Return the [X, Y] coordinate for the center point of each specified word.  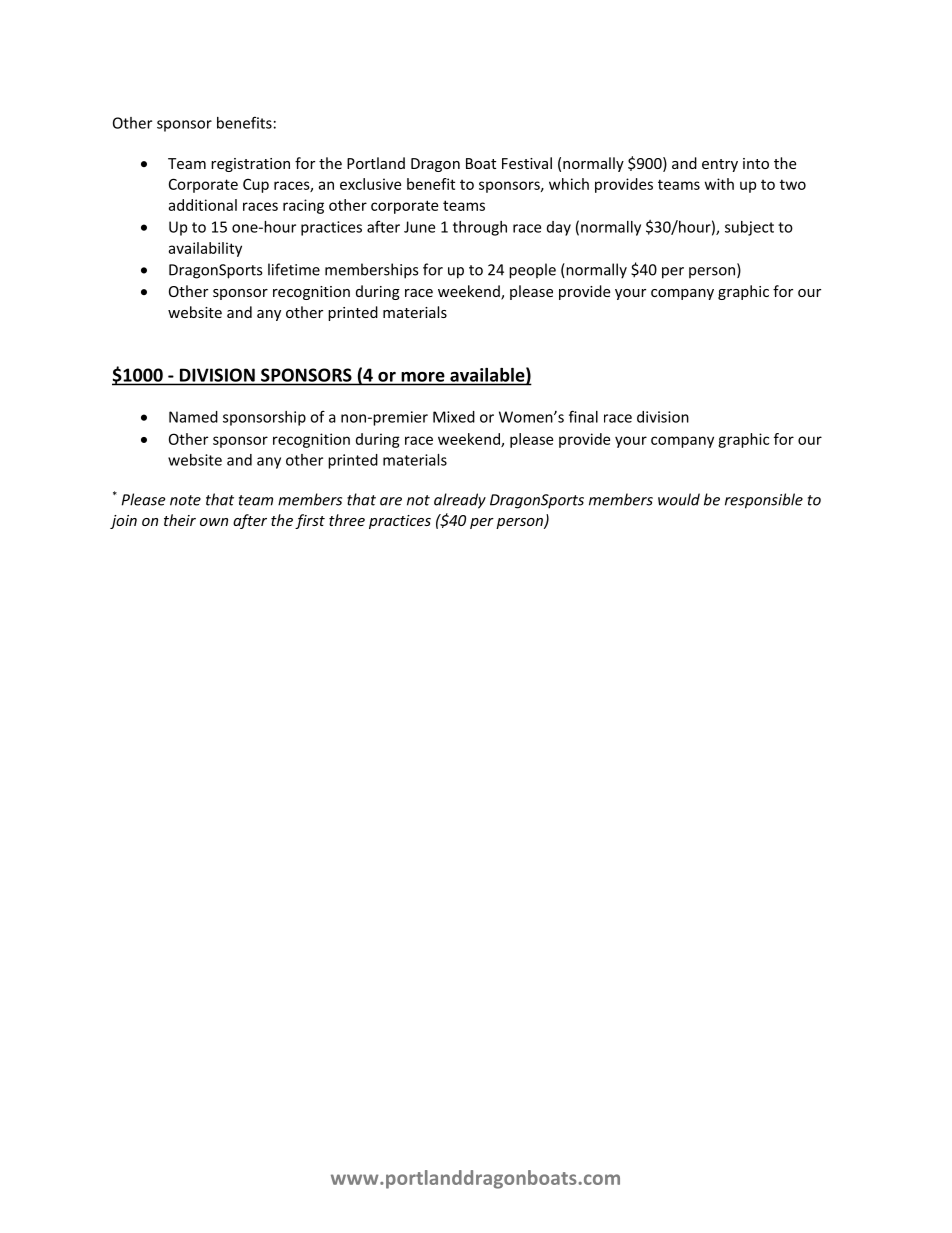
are [391, 501]
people [532, 271]
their [180, 520]
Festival [527, 163]
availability [205, 249]
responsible [764, 501]
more [423, 377]
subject [749, 228]
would [679, 499]
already [460, 501]
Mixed [454, 417]
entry [720, 165]
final [583, 416]
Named [193, 417]
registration [250, 165]
